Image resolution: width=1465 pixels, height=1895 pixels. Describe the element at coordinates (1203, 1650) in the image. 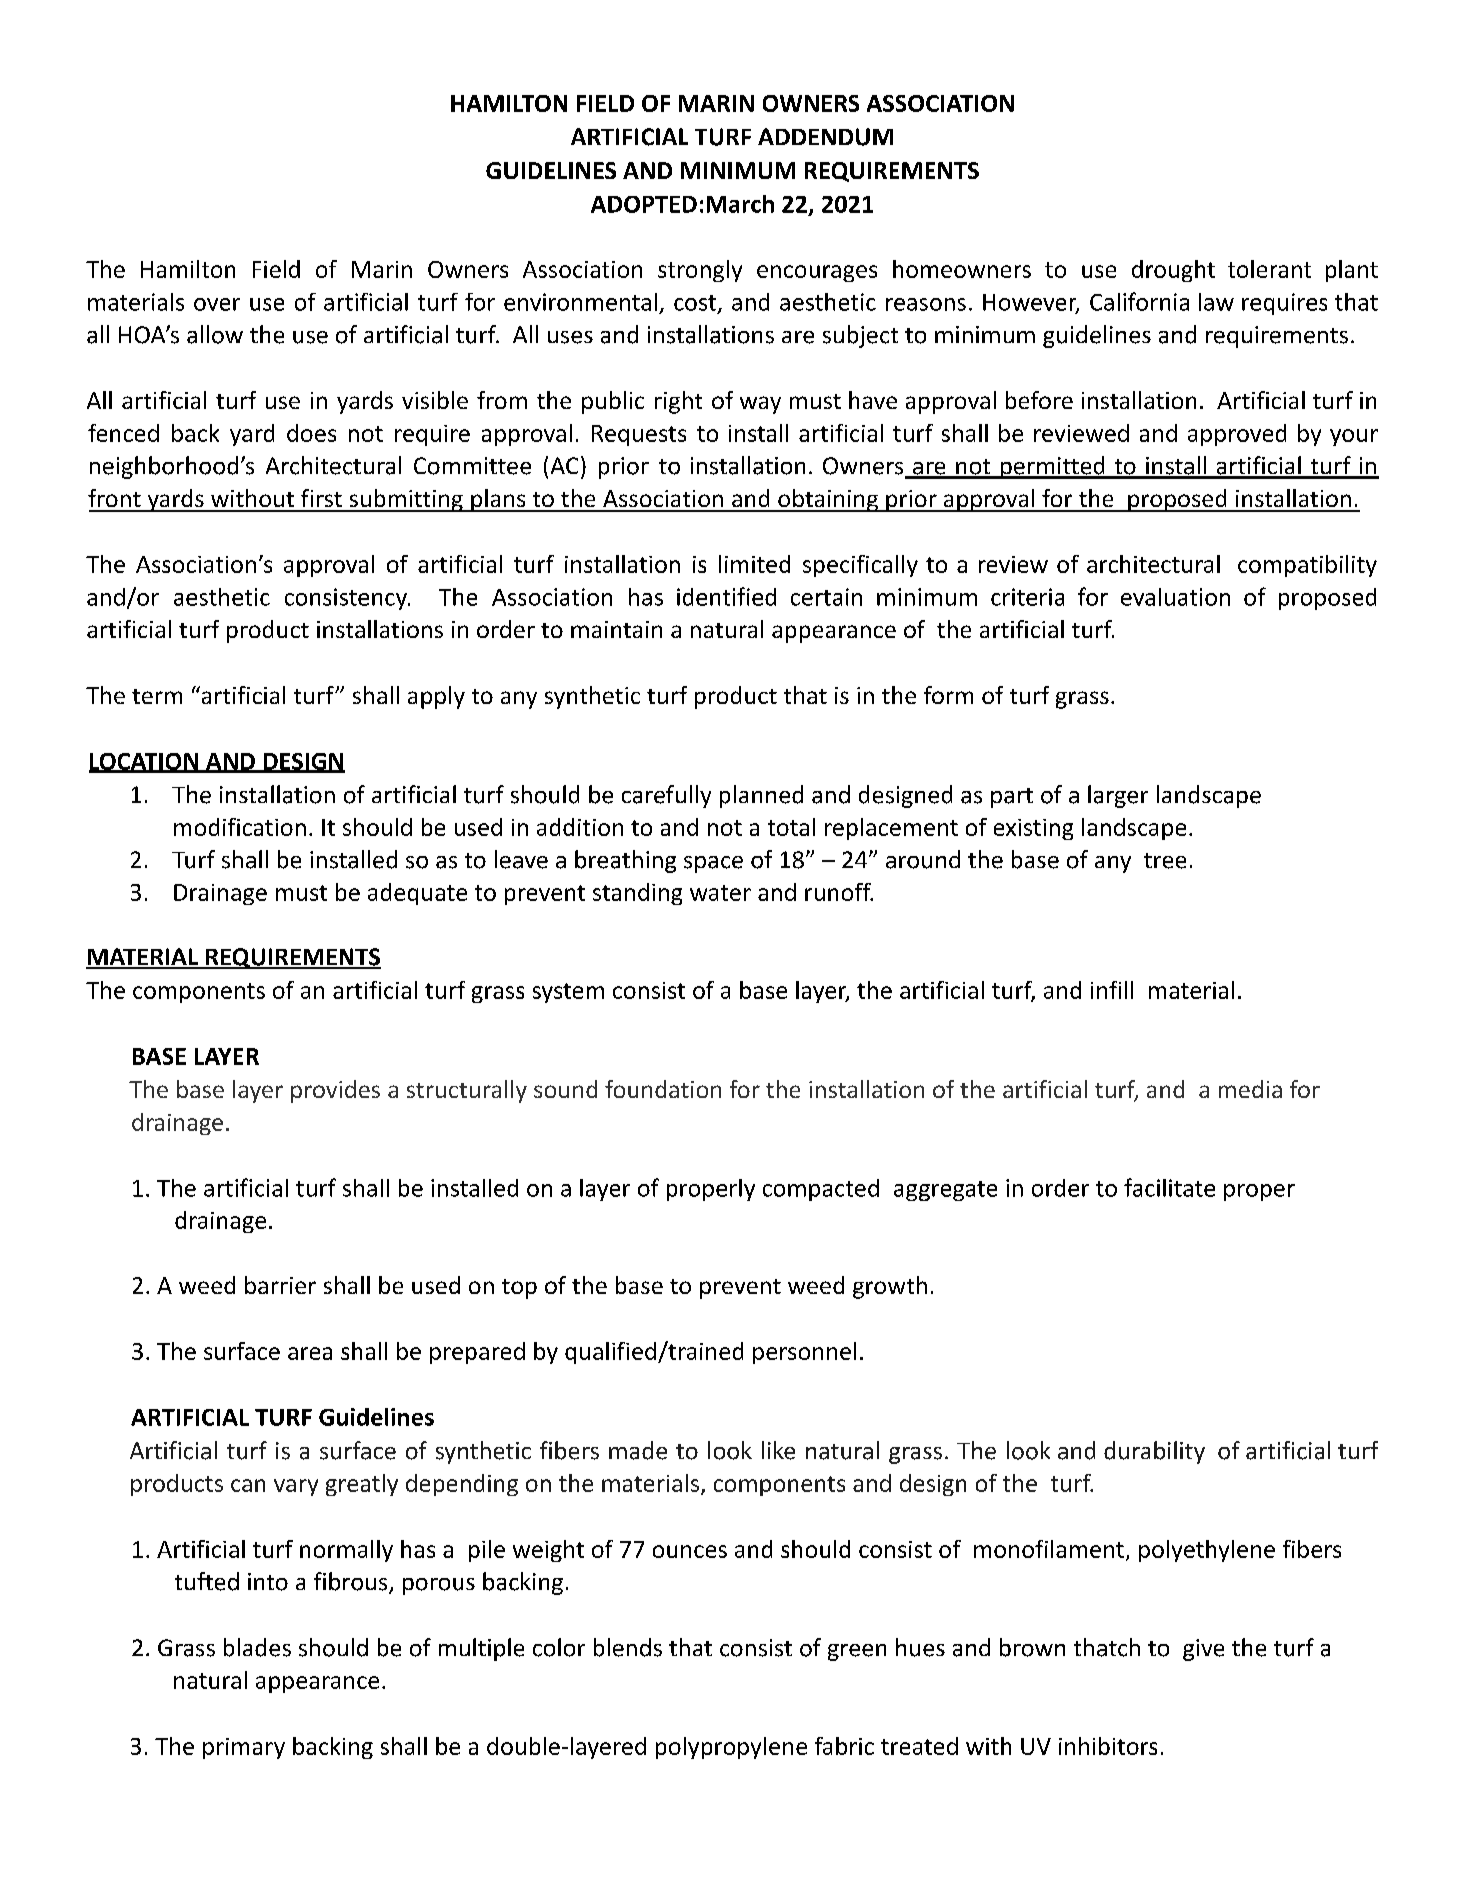

I see `give` at that location.
